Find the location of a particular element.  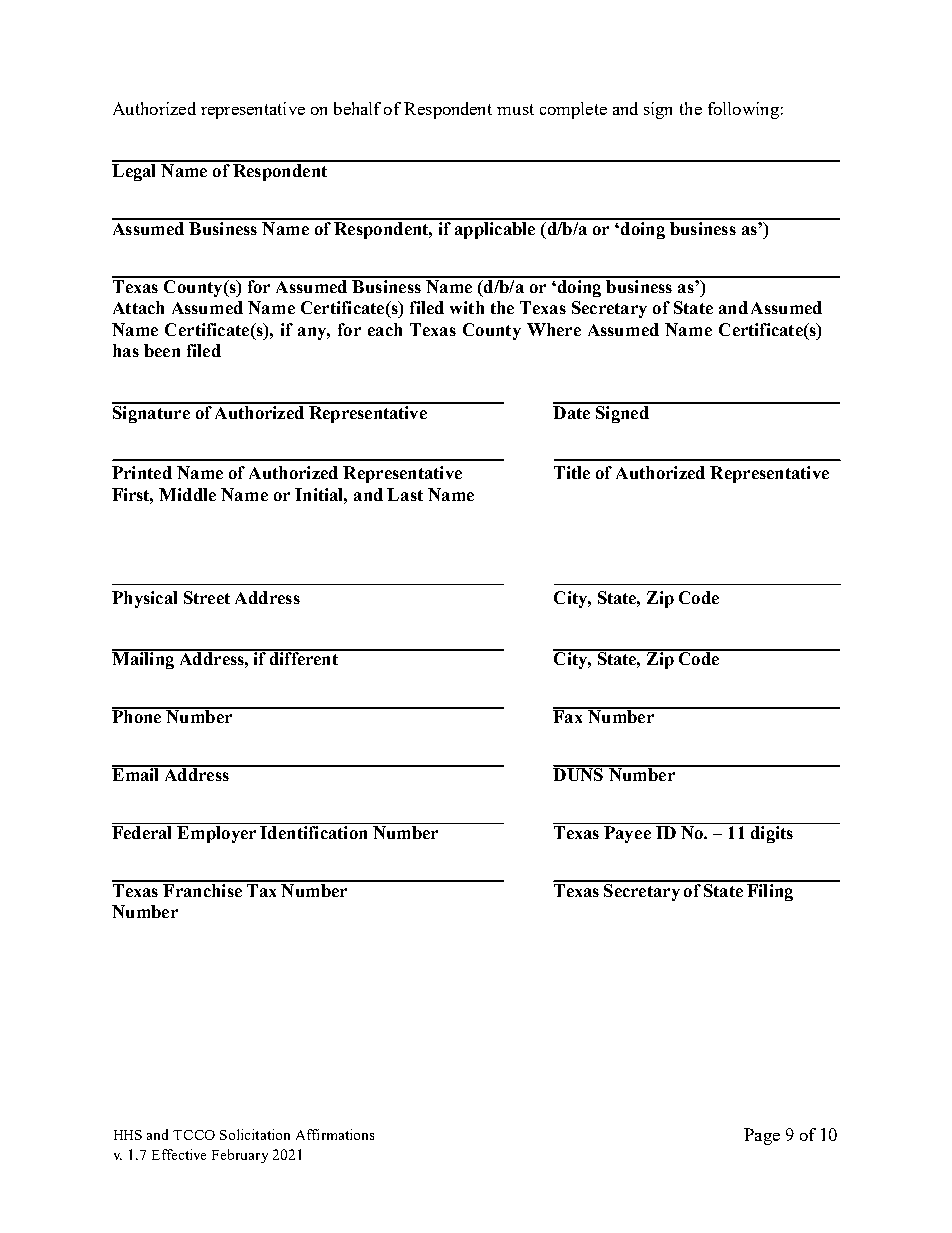

Affirmations is located at coordinates (335, 1134).
